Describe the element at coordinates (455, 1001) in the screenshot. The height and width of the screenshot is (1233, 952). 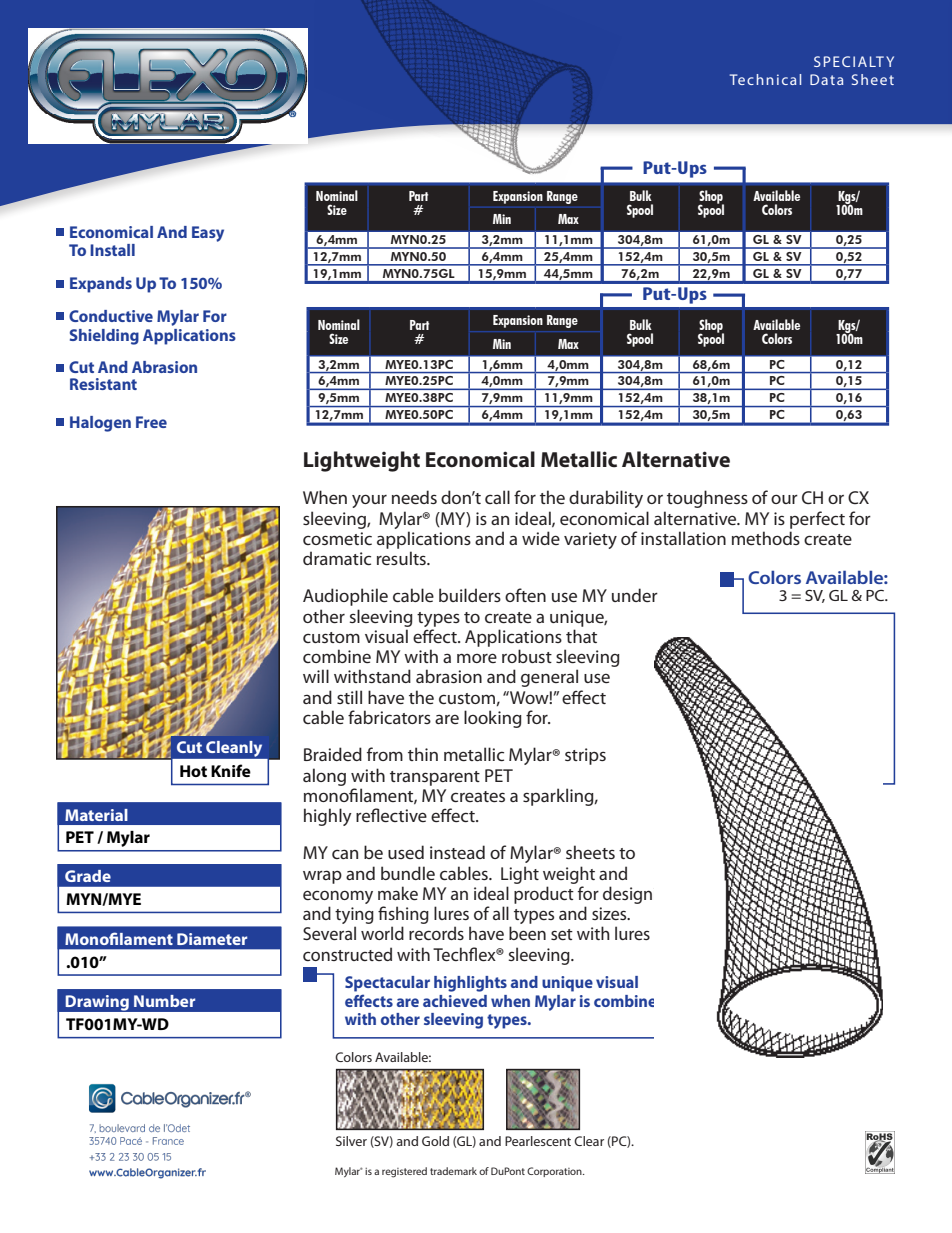
I see `achieved` at that location.
